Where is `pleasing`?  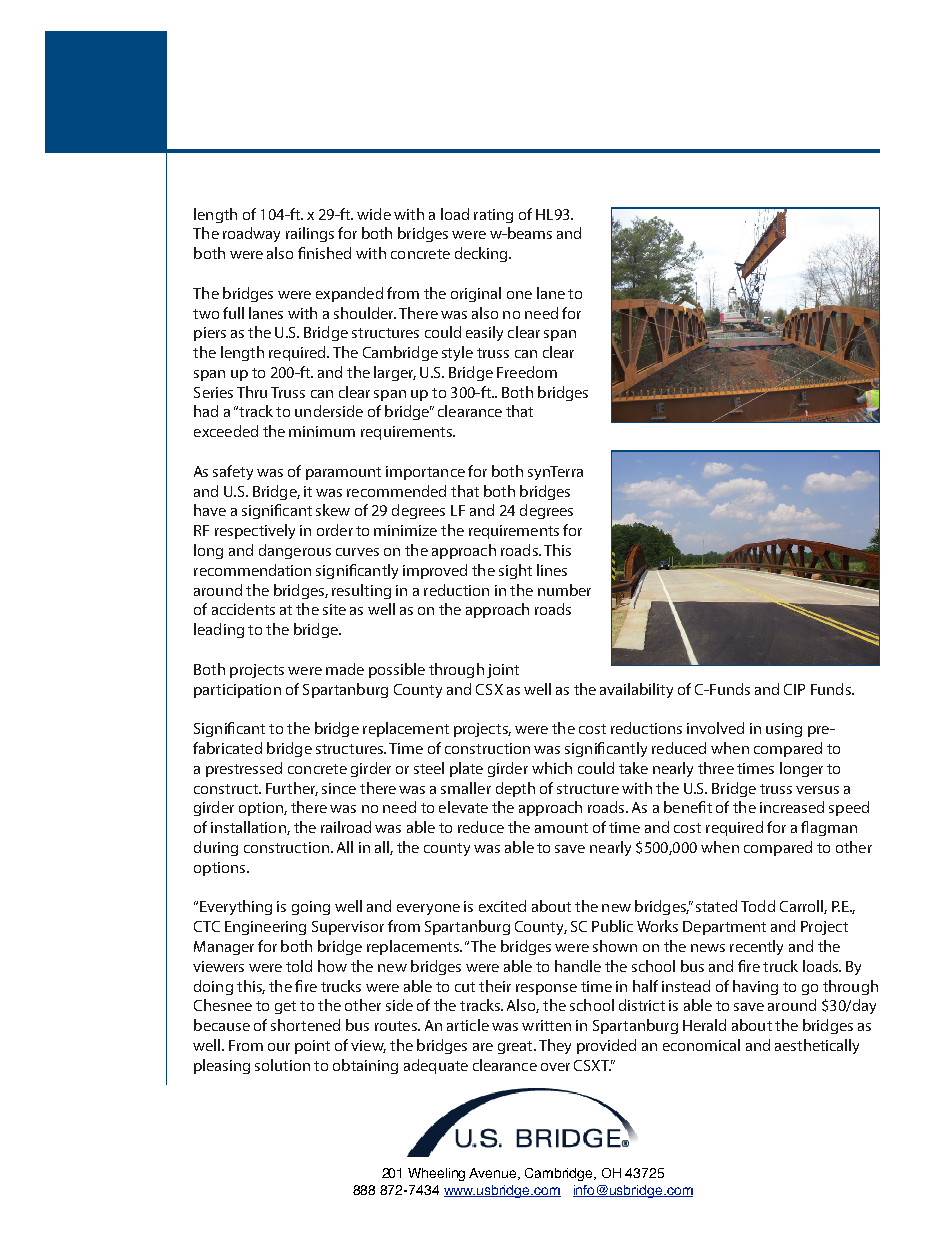 pleasing is located at coordinates (222, 1066).
